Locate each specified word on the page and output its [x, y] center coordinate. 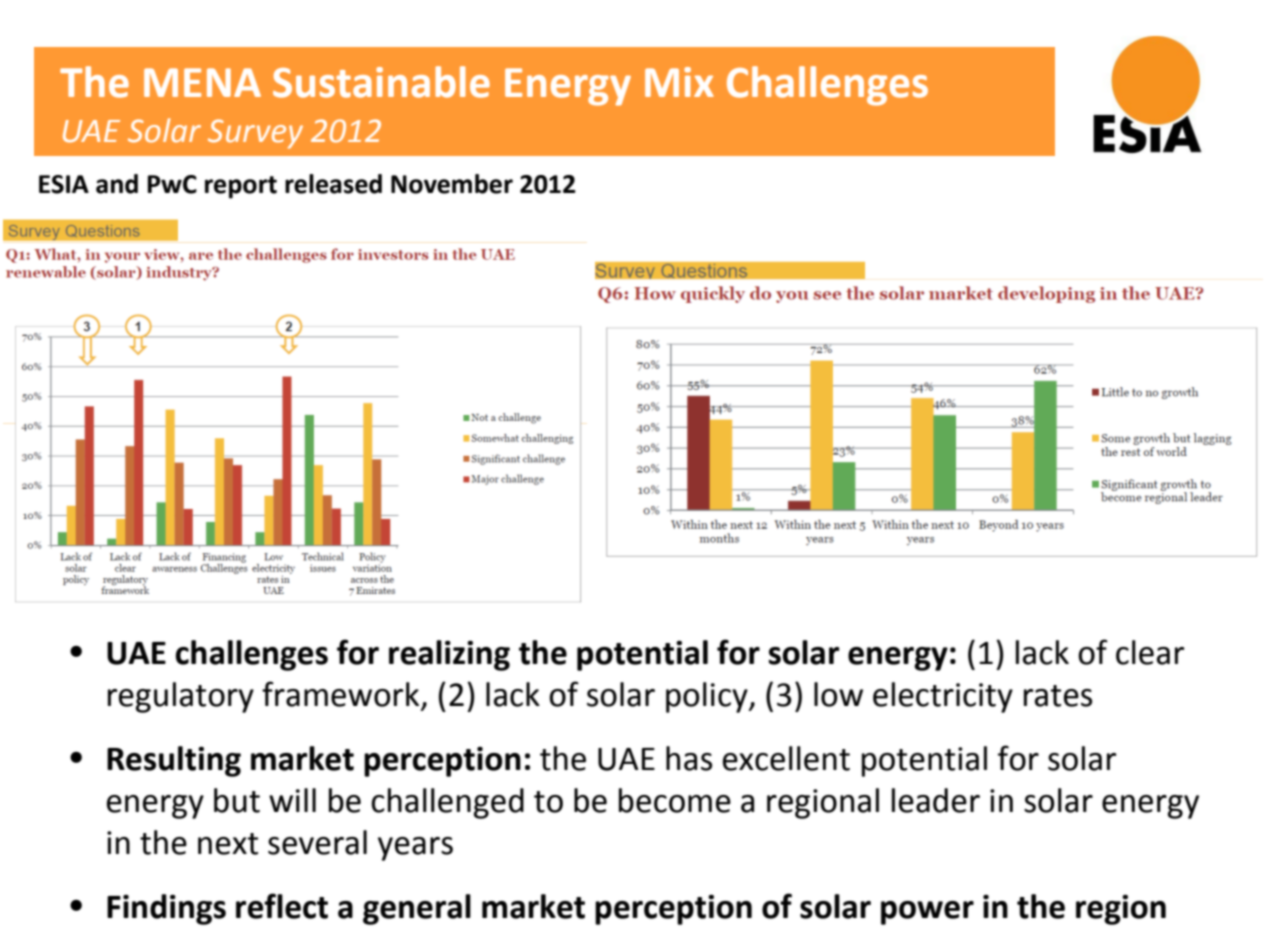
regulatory [181, 697]
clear [1150, 652]
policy [708, 697]
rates [1058, 696]
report [241, 187]
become [675, 800]
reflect [282, 906]
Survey [255, 134]
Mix [679, 82]
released [333, 184]
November [452, 184]
